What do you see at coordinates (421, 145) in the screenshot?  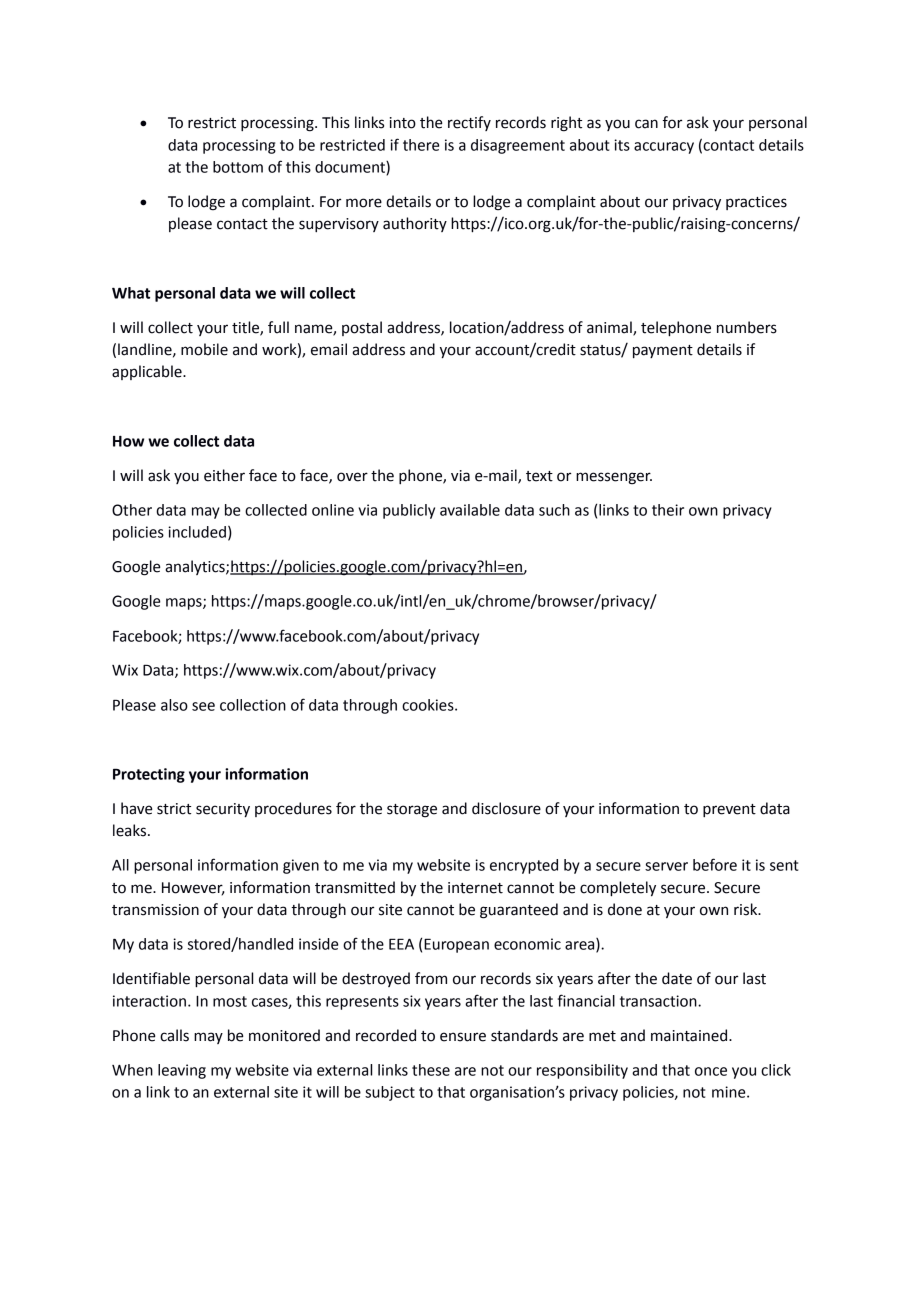 I see `there` at bounding box center [421, 145].
